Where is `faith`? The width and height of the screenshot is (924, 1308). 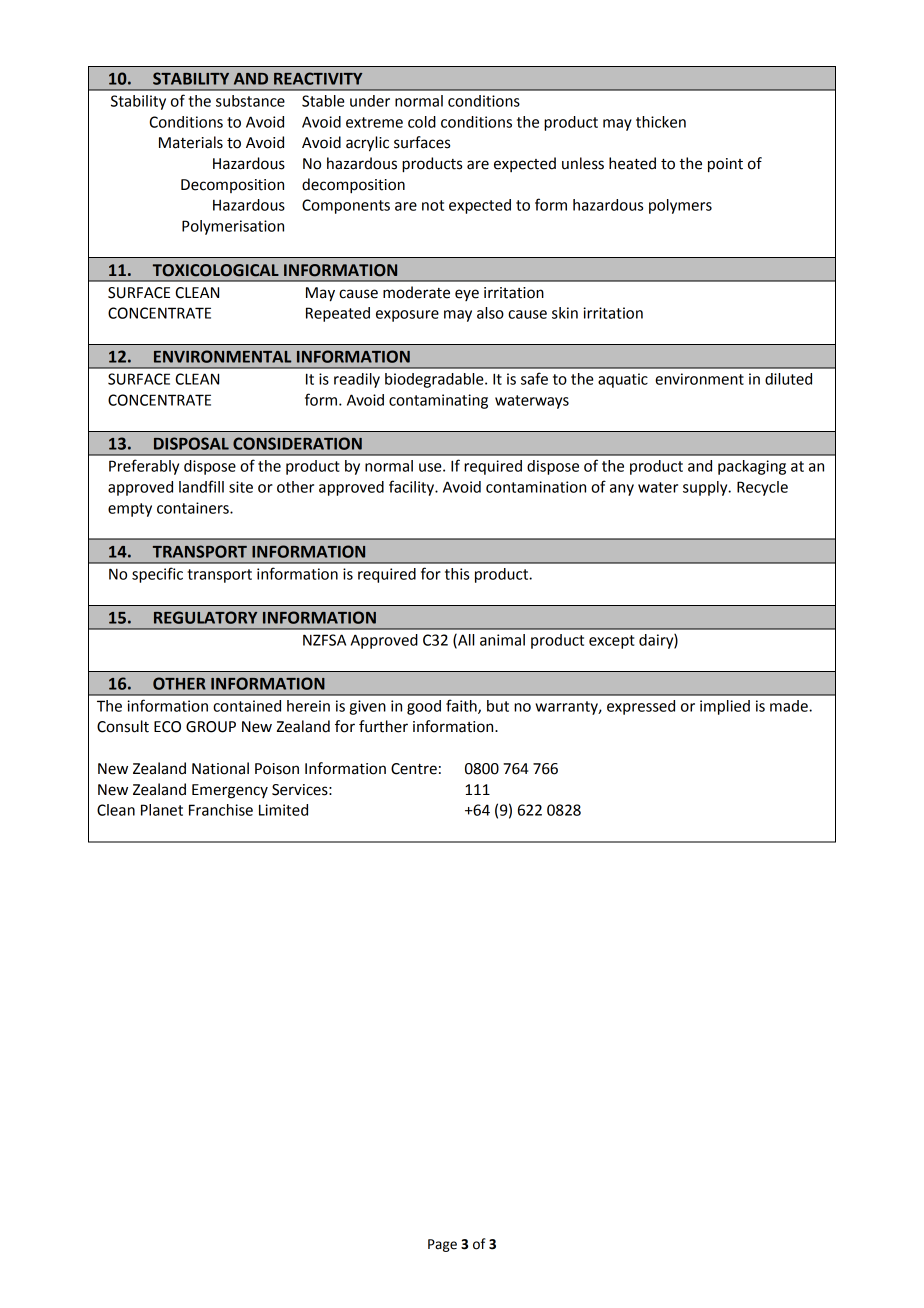 faith is located at coordinates (462, 706).
